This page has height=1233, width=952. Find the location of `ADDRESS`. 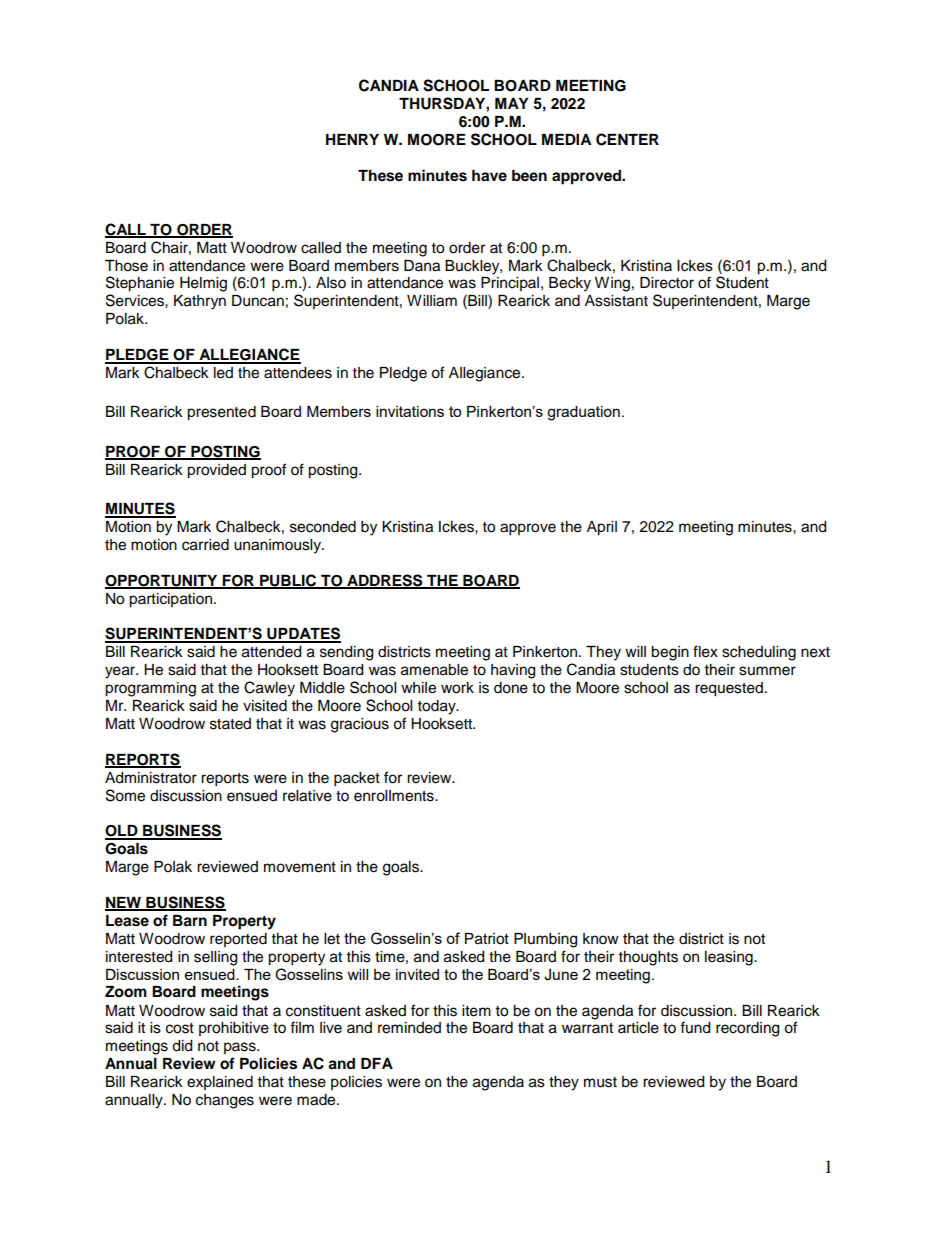

ADDRESS is located at coordinates (385, 581).
